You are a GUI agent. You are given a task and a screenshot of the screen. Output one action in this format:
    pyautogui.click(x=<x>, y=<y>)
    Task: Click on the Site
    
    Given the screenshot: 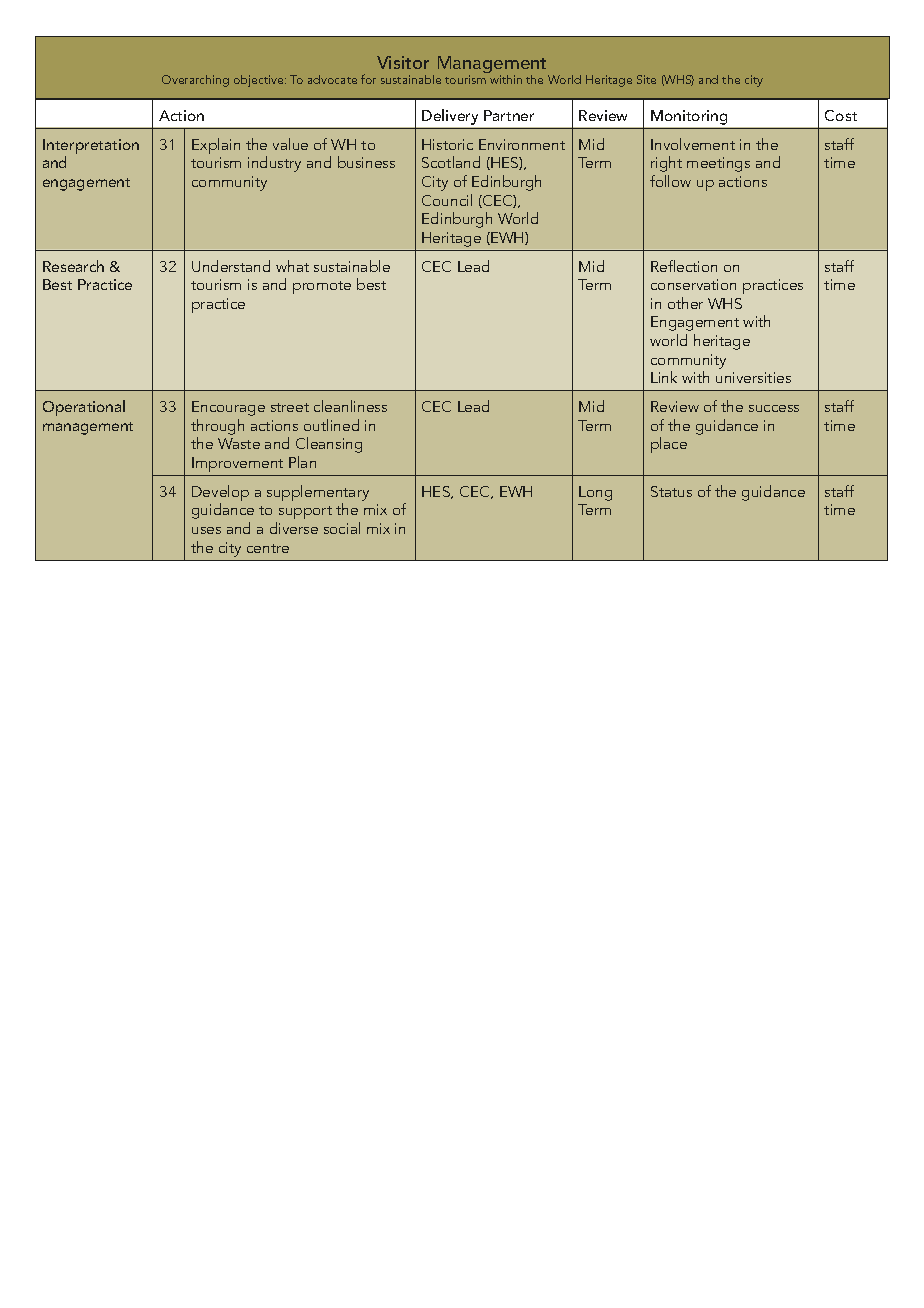 What is the action you would take?
    pyautogui.click(x=646, y=79)
